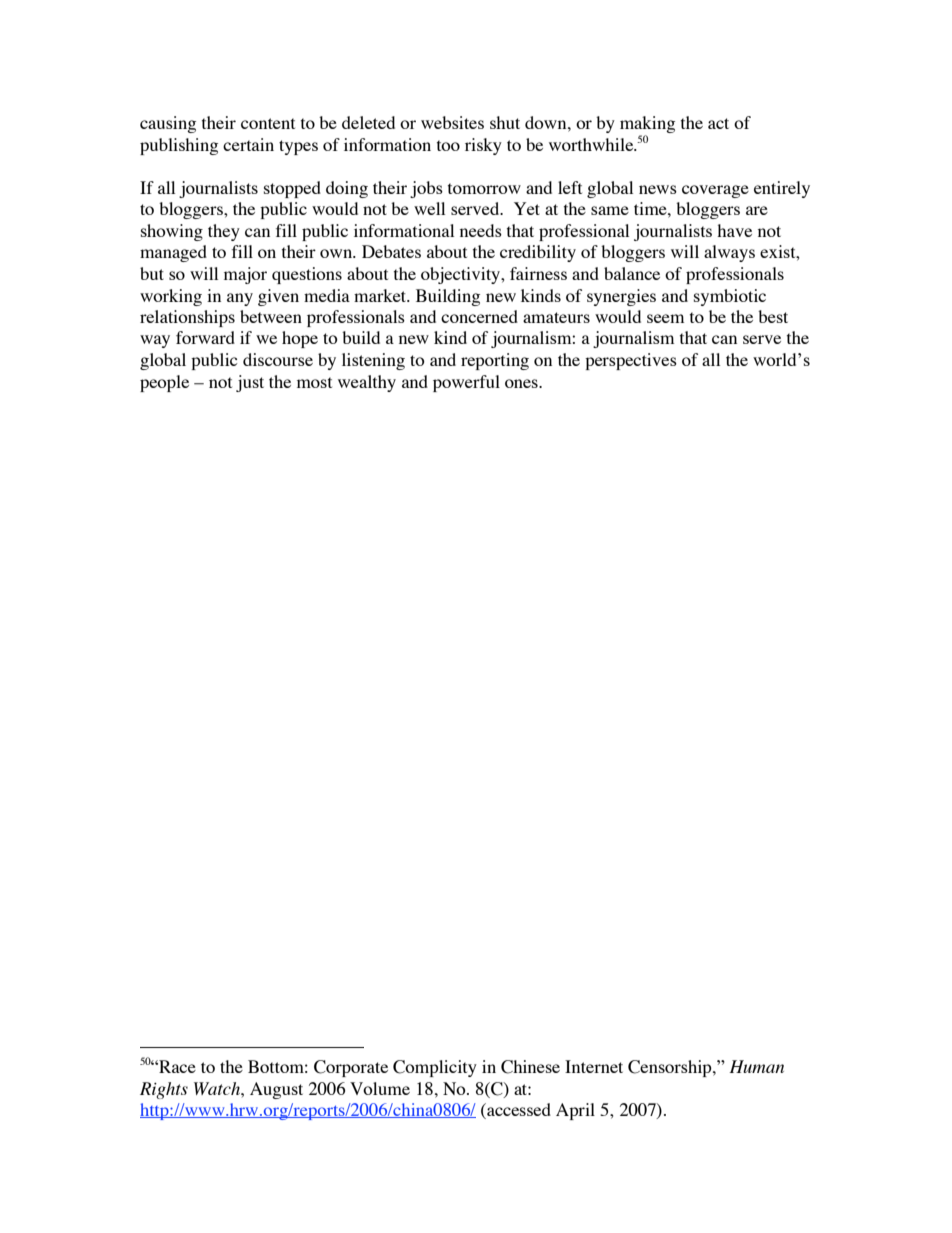 The height and width of the page is (1233, 952). I want to click on August, so click(276, 1090).
